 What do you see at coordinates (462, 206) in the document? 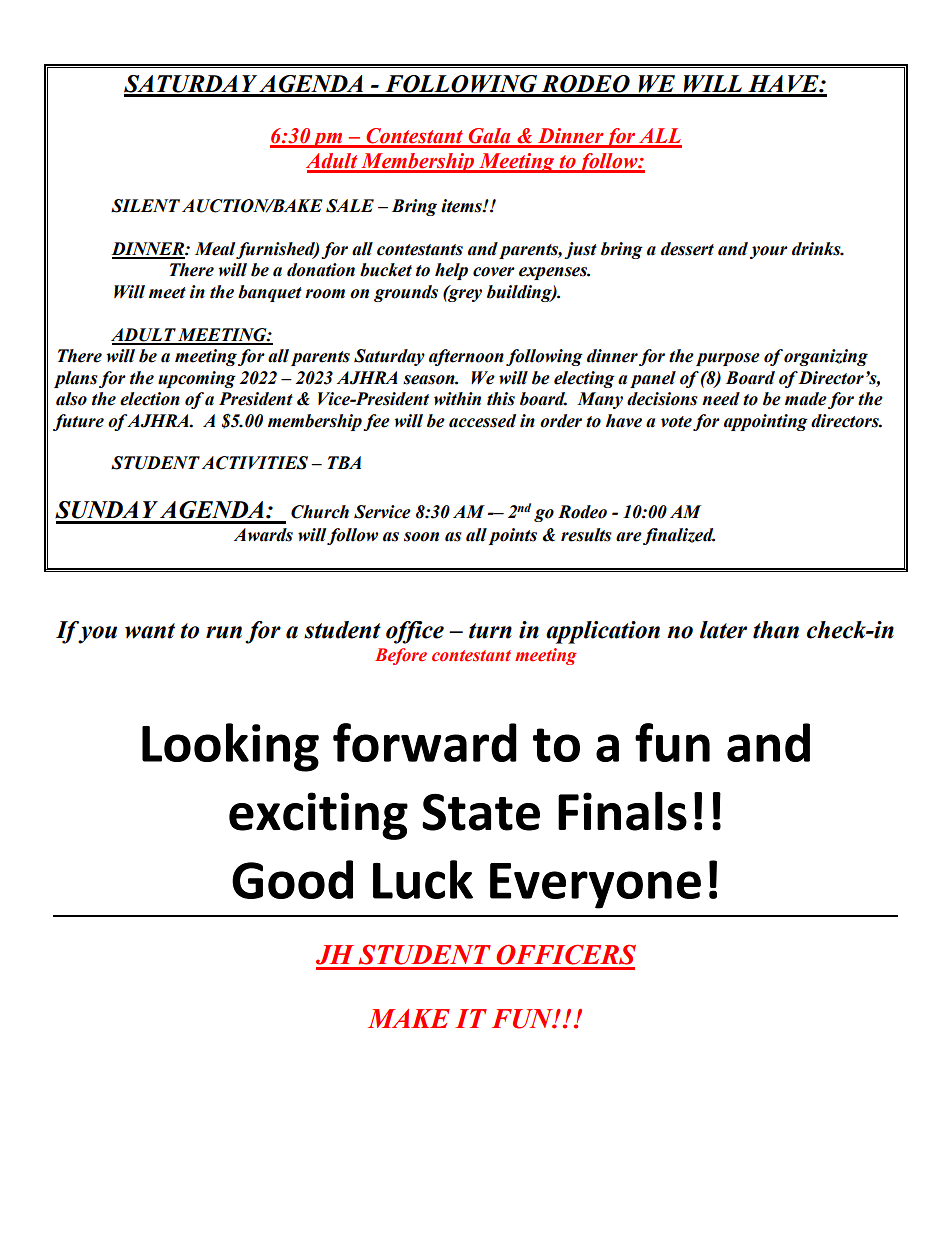
I see `items` at bounding box center [462, 206].
